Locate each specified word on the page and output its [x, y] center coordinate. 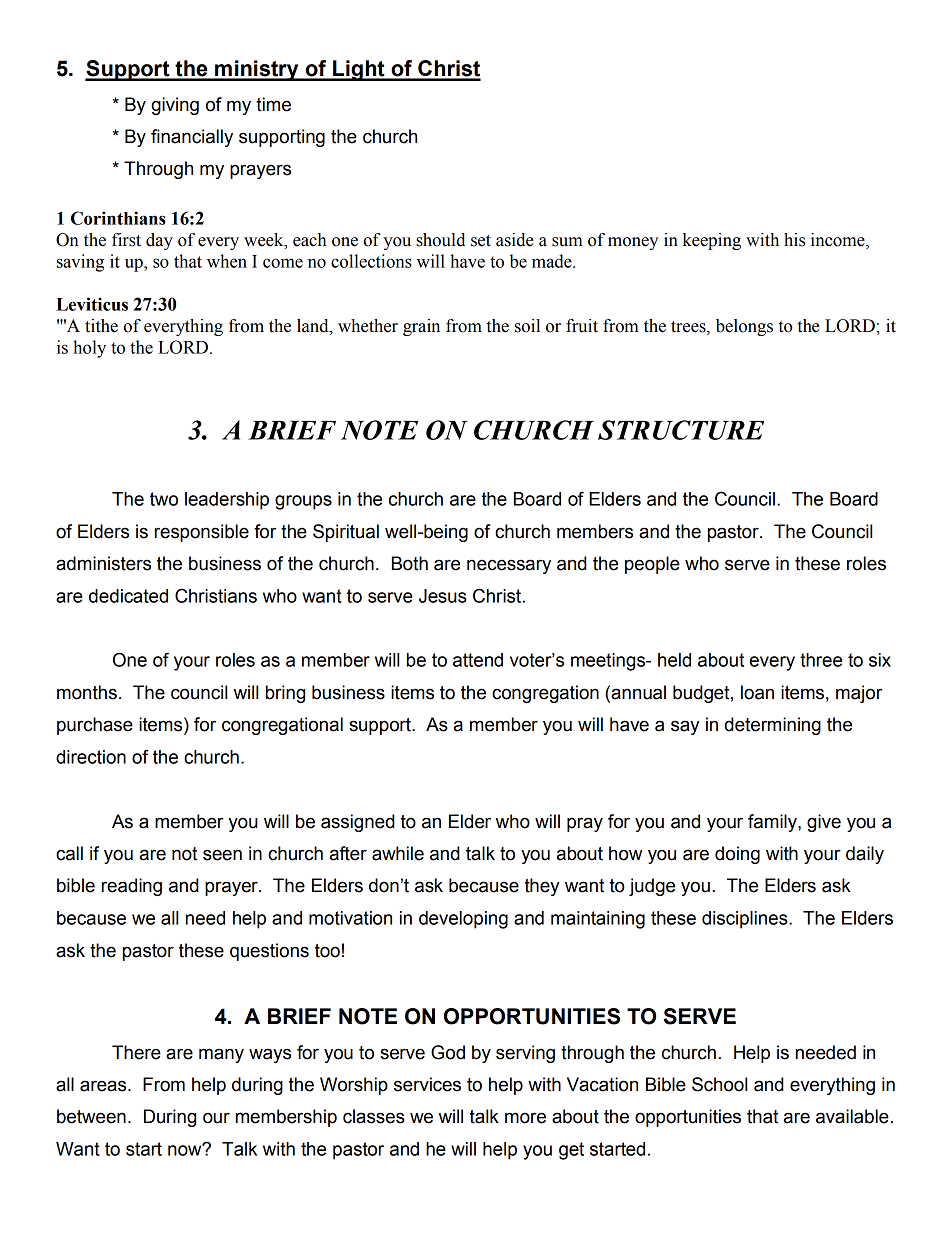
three [821, 660]
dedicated [128, 596]
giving [175, 106]
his [794, 240]
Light [359, 70]
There [136, 1052]
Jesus [443, 596]
